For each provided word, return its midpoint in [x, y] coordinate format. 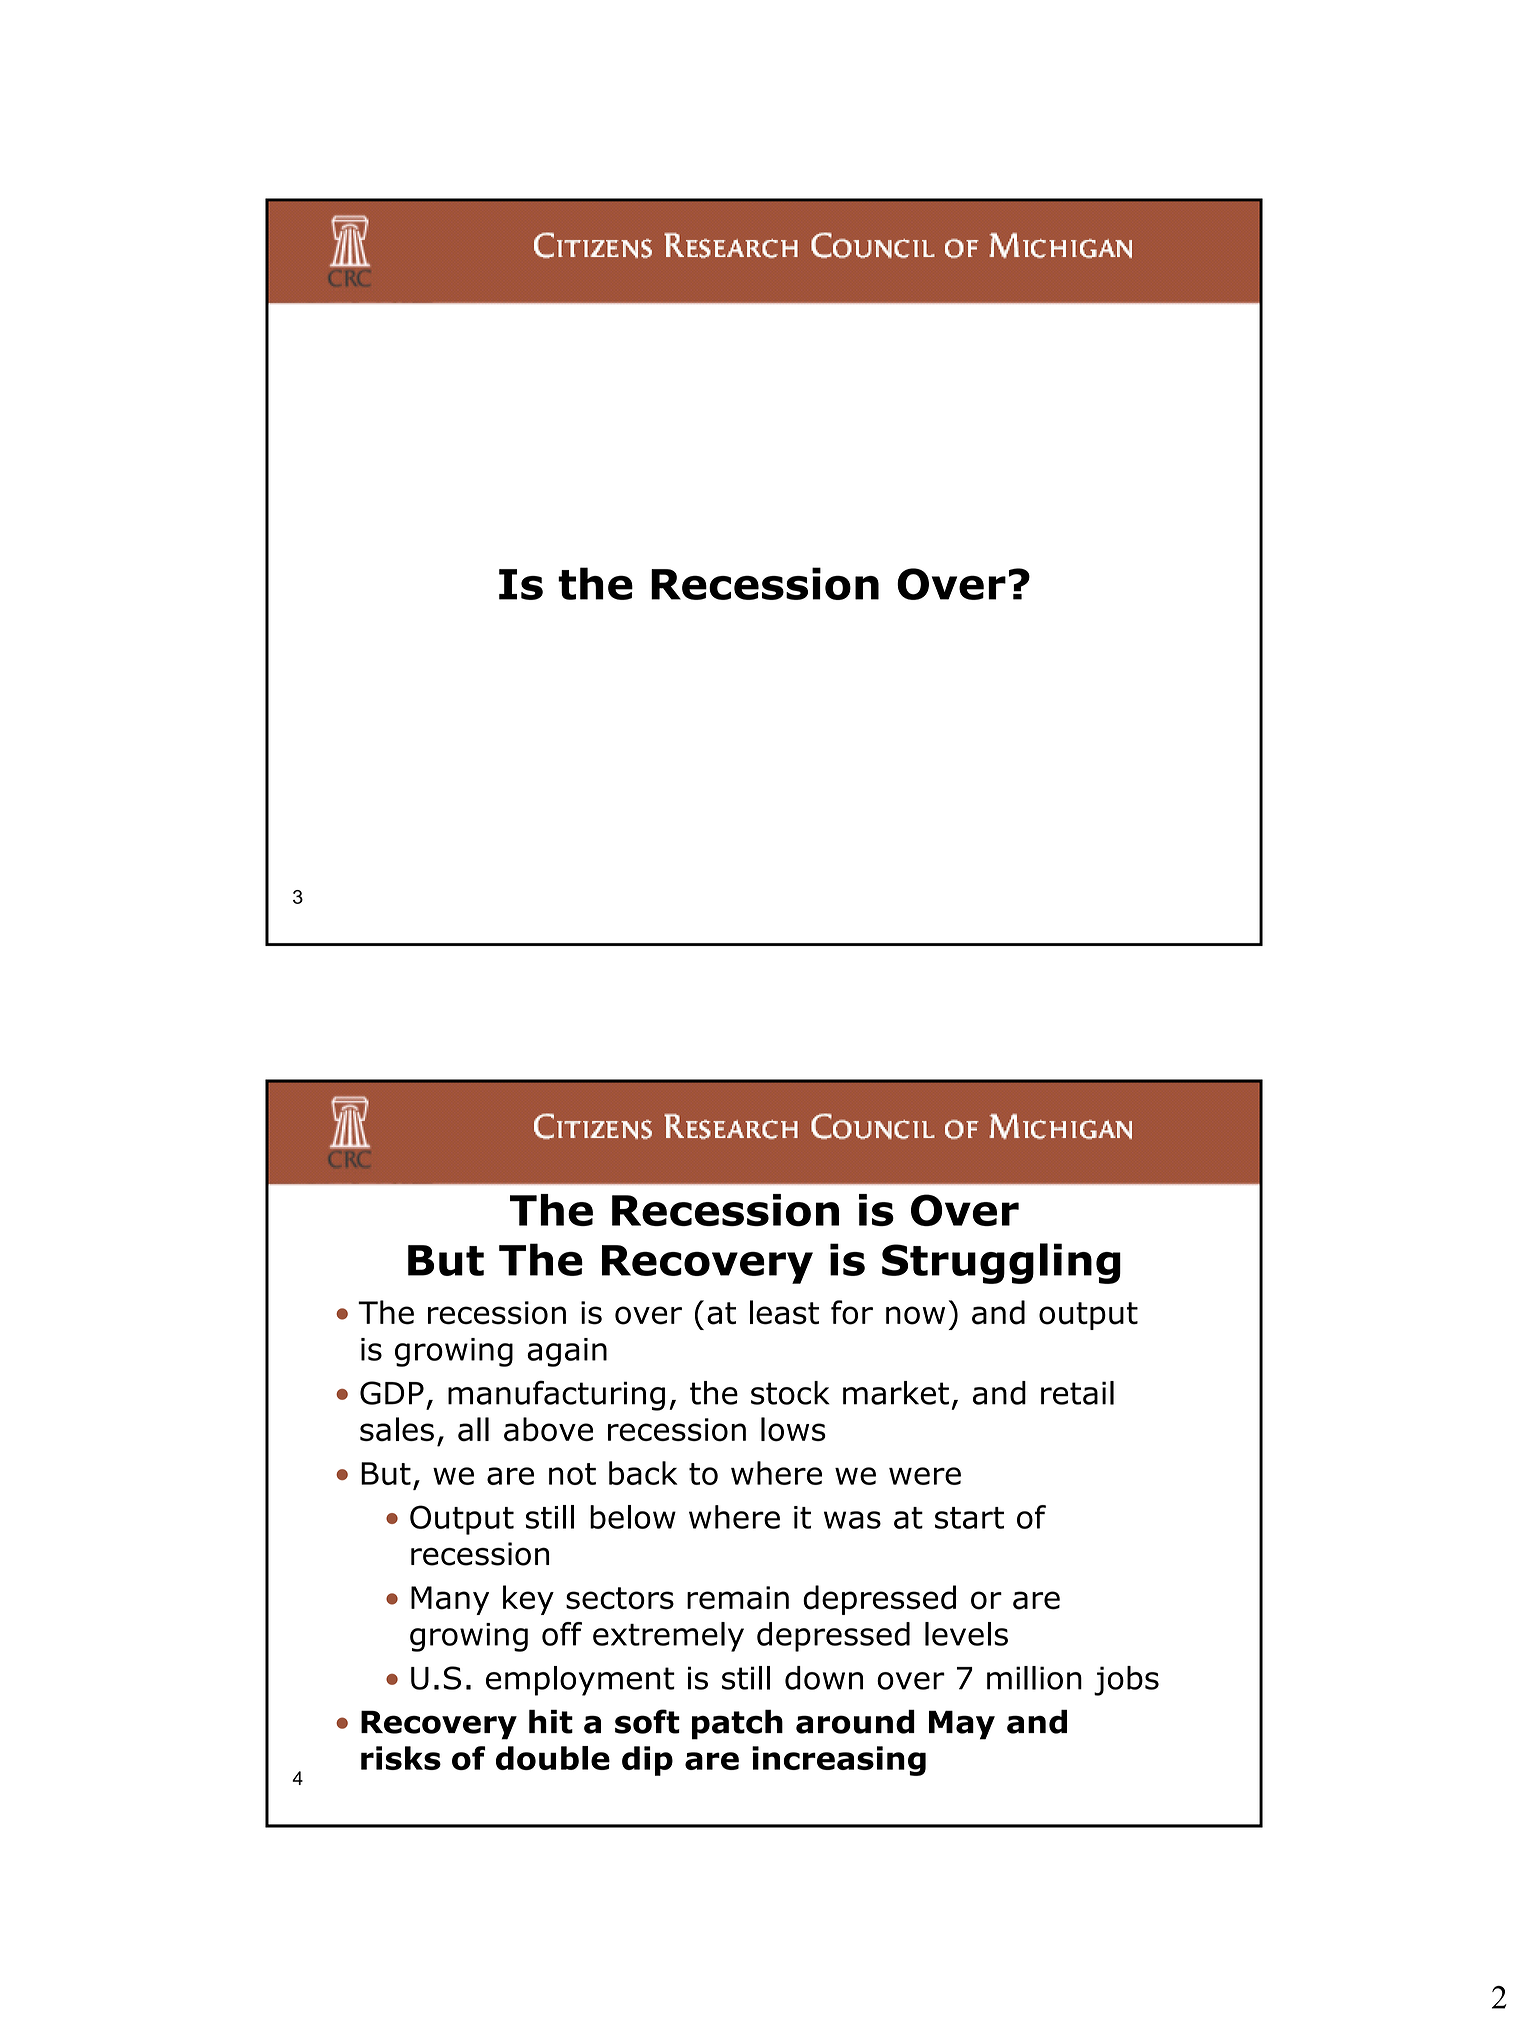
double [553, 1758]
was [852, 1520]
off [562, 1634]
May [962, 1725]
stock [790, 1393]
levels [966, 1634]
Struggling [1001, 1263]
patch [737, 1724]
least [784, 1312]
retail [1077, 1393]
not [572, 1474]
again [567, 1352]
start [969, 1518]
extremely [668, 1637]
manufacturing [556, 1395]
